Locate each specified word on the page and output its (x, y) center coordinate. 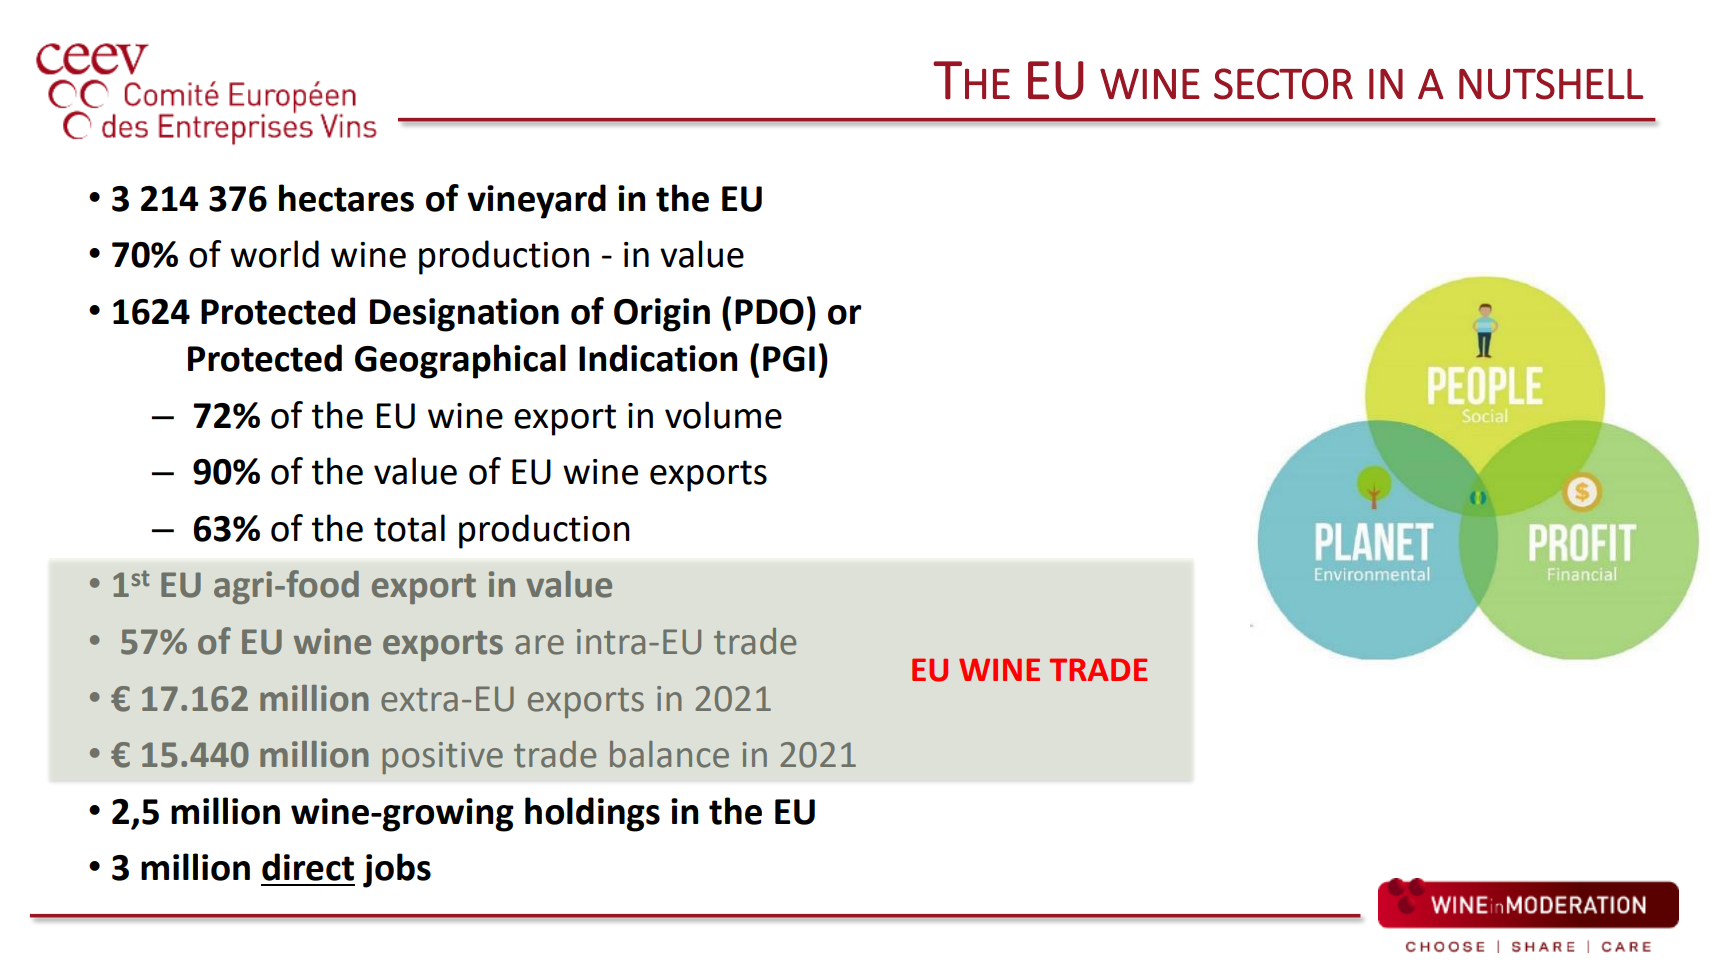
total (409, 528)
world (274, 254)
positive (443, 758)
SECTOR (1283, 84)
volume (723, 415)
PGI (789, 359)
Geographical (460, 361)
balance (669, 754)
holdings (592, 814)
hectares (346, 198)
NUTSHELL (1551, 84)
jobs (397, 870)
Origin (662, 315)
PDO (769, 312)
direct (308, 867)
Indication (658, 358)
